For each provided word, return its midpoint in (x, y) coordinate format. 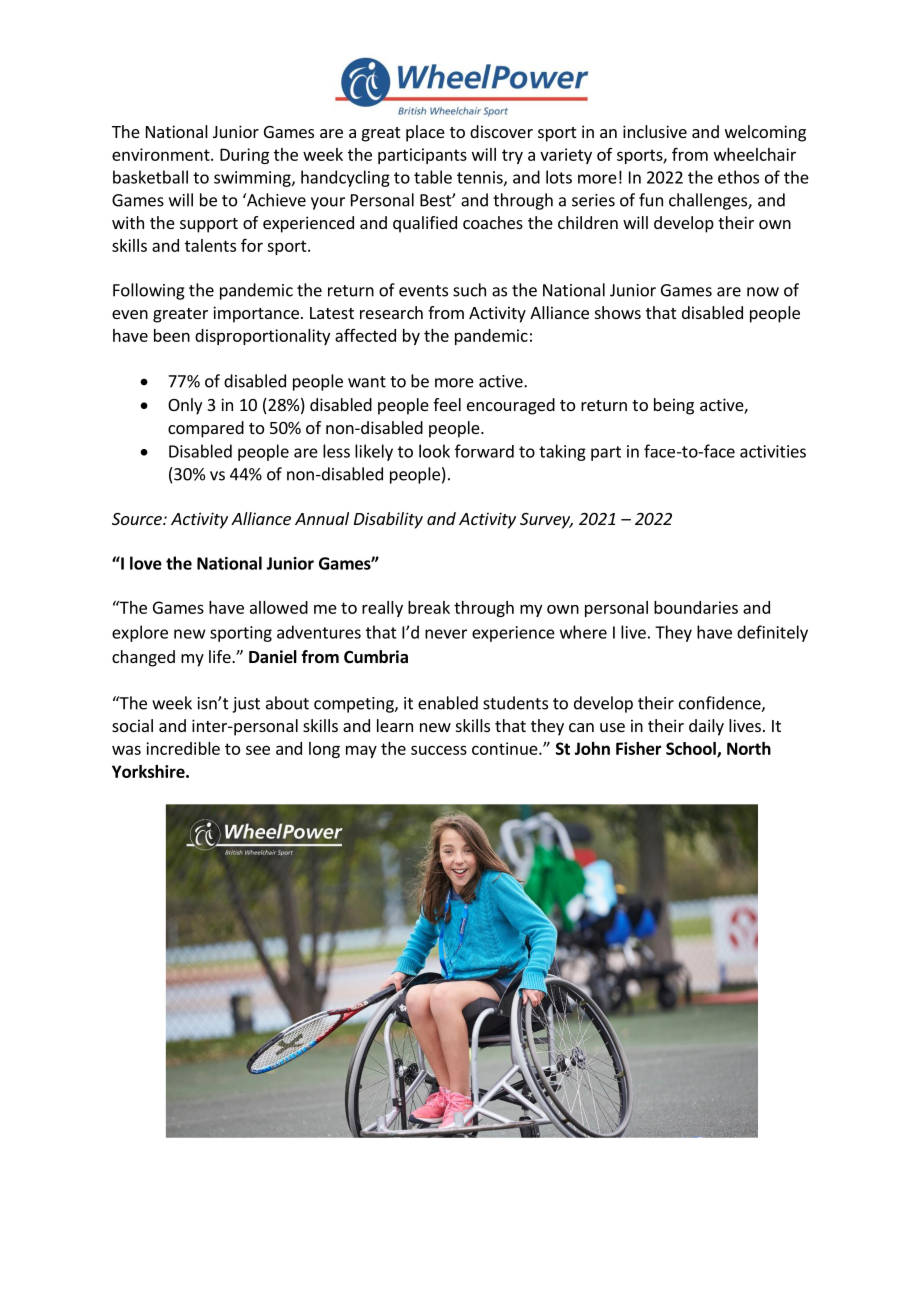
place (425, 133)
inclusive (655, 131)
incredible (183, 748)
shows (618, 312)
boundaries (696, 607)
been (172, 335)
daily (706, 727)
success (439, 750)
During (244, 156)
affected (365, 335)
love (146, 563)
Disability (388, 520)
